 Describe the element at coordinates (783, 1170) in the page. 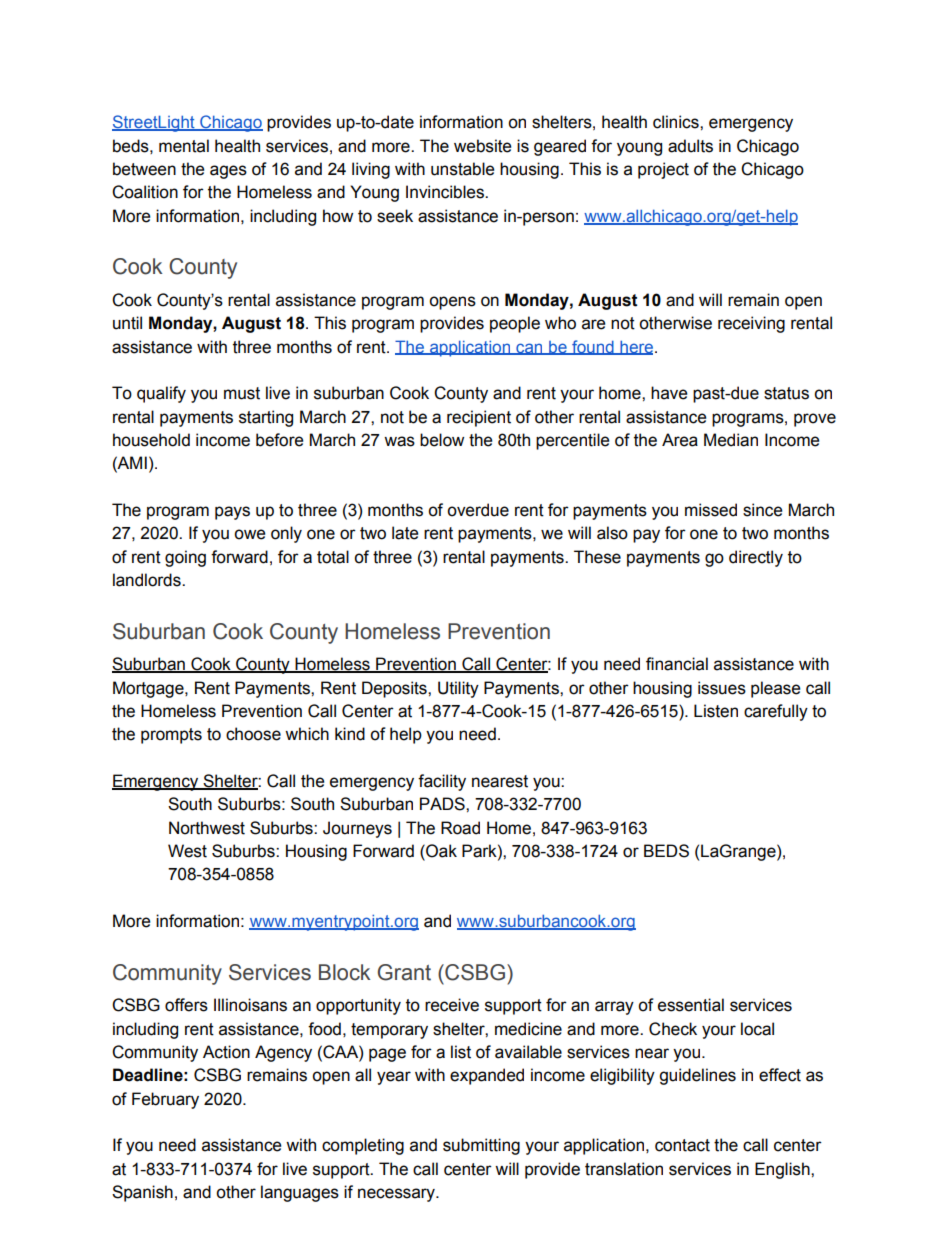

I see `English` at that location.
